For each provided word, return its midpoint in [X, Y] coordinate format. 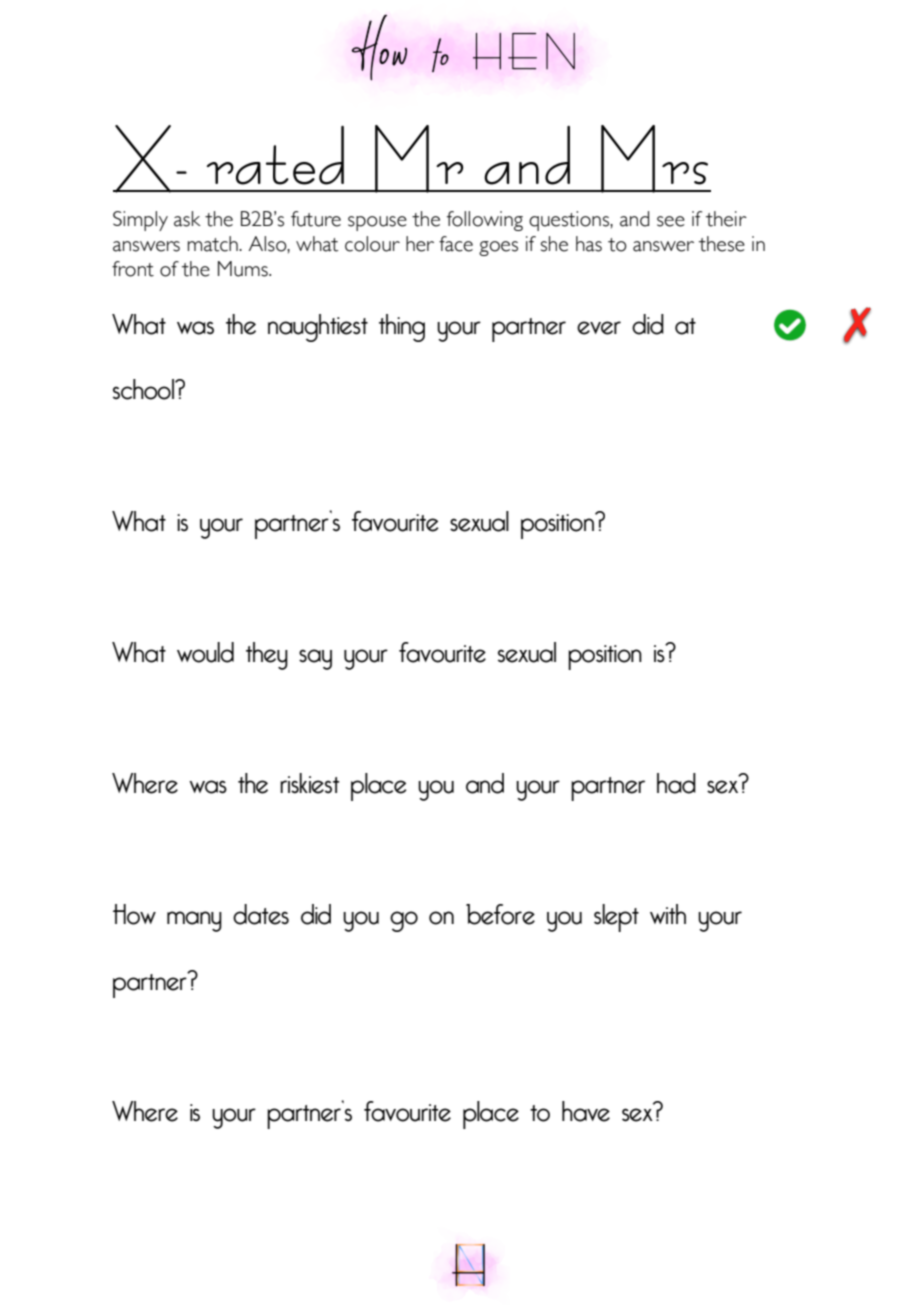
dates [261, 914]
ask [187, 219]
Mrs [654, 159]
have [586, 1111]
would [205, 652]
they [267, 656]
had [676, 783]
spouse [377, 223]
